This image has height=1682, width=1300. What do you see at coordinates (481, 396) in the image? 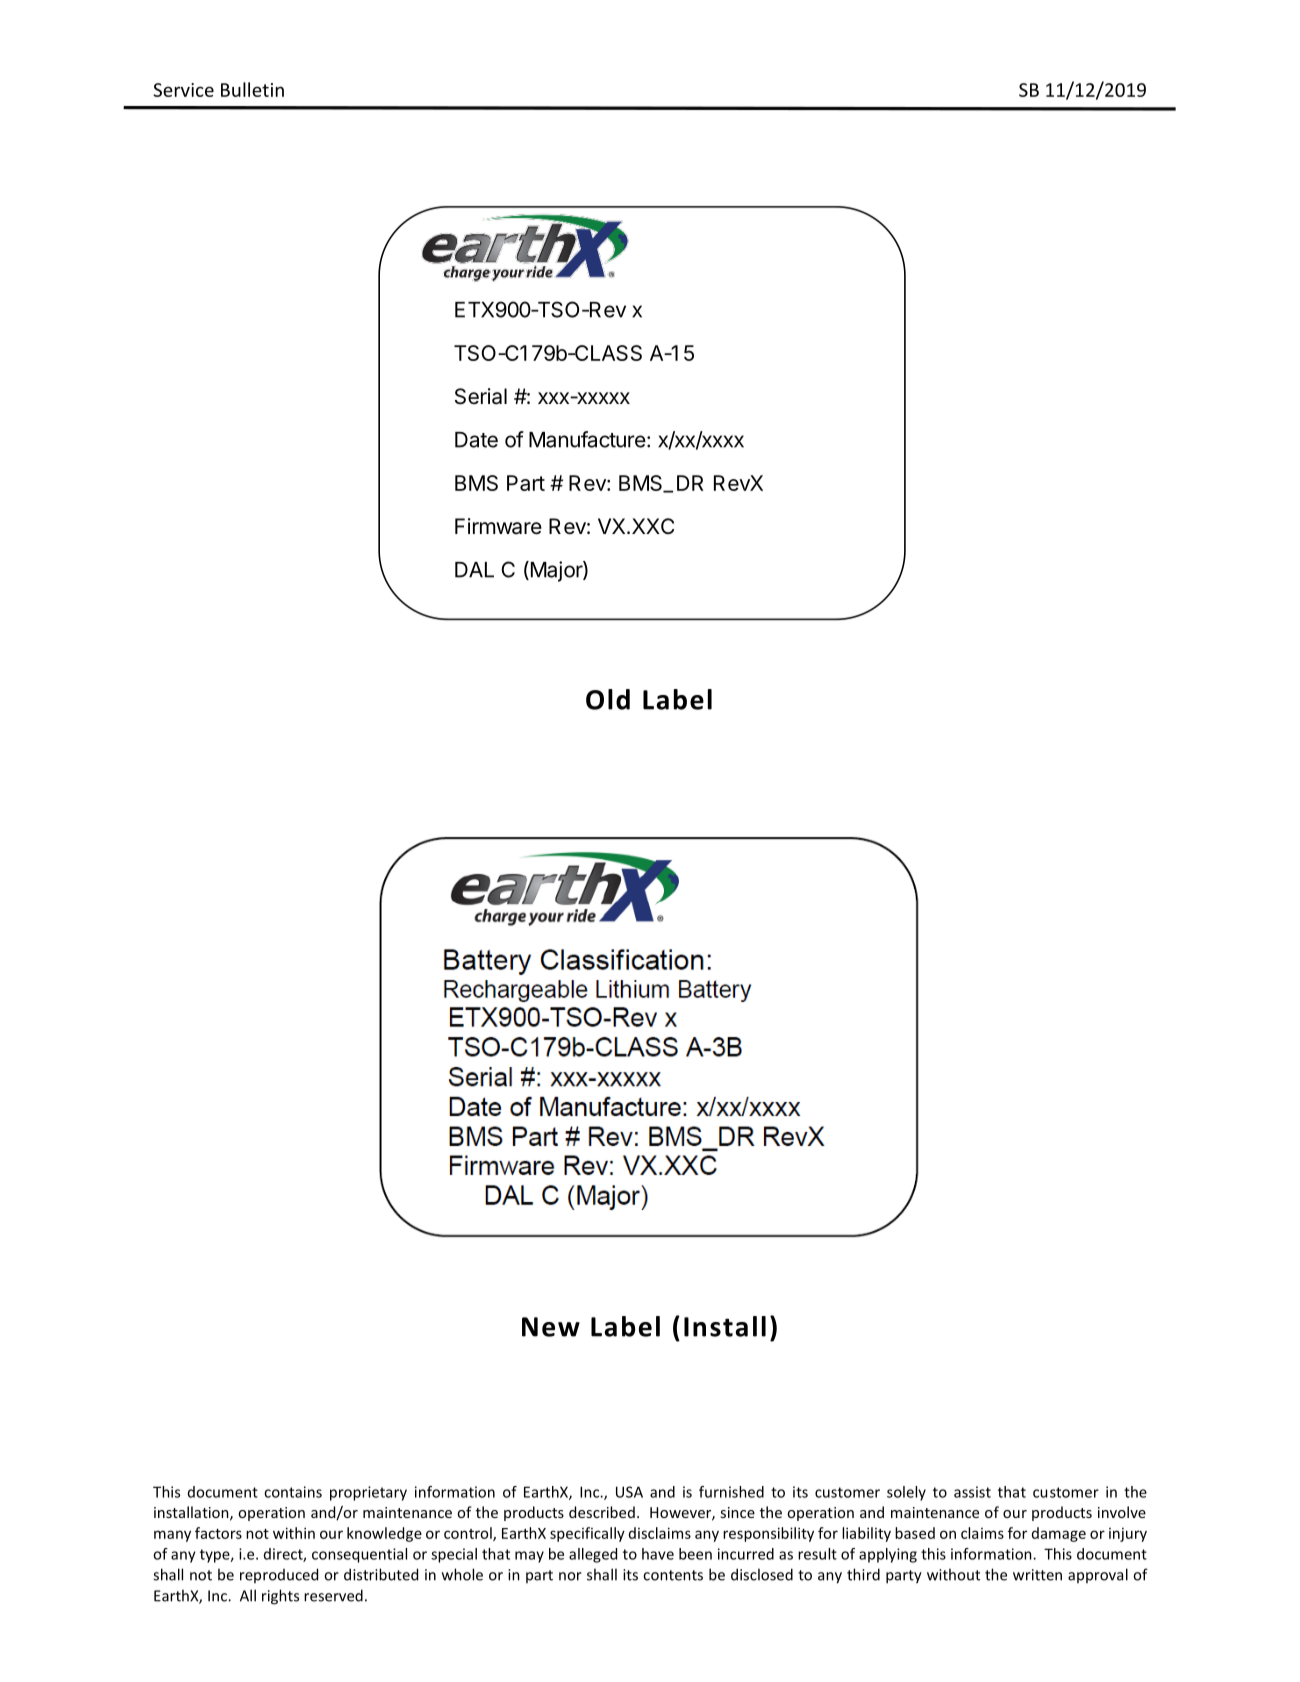
I see `Serial` at bounding box center [481, 396].
